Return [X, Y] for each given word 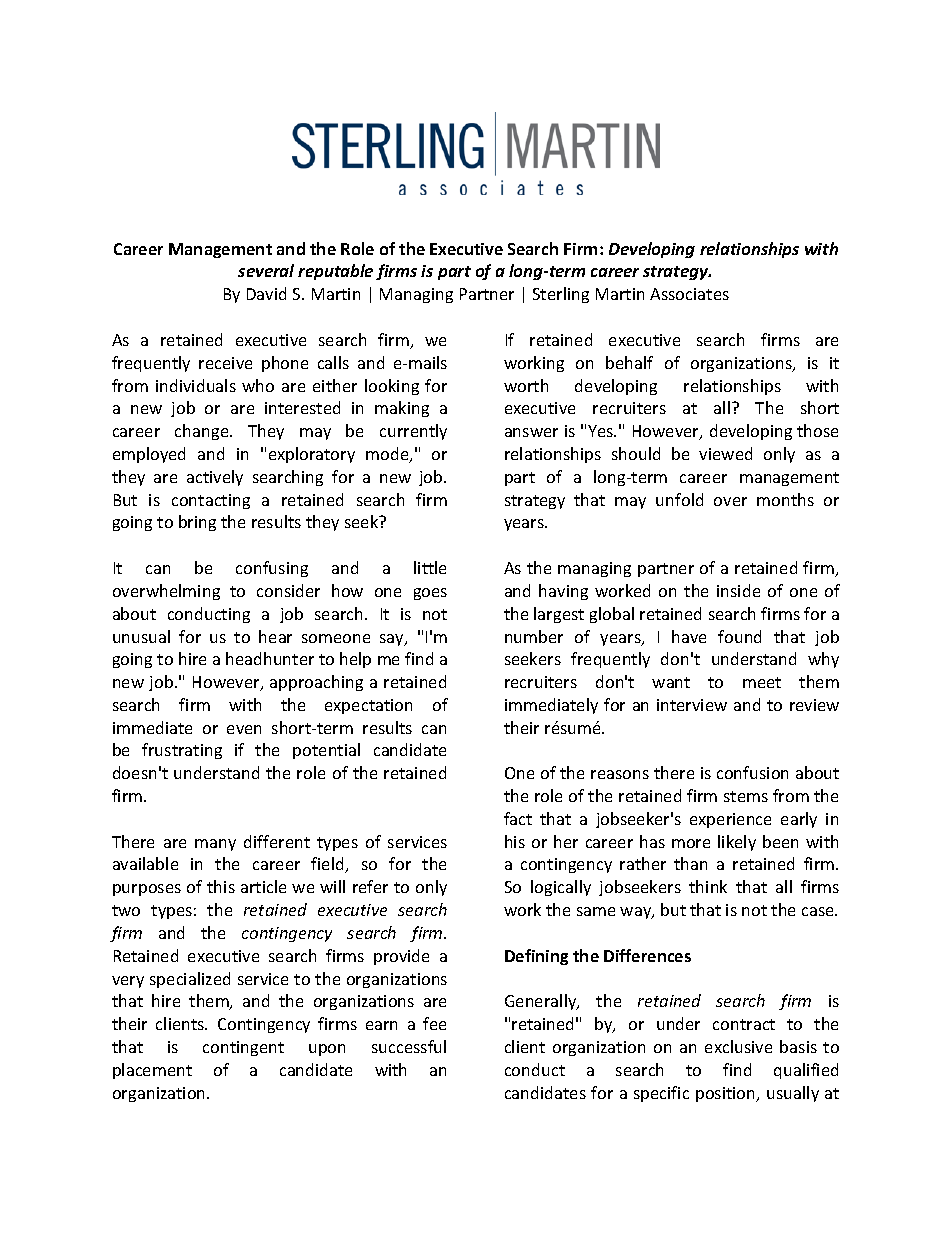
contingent [243, 1048]
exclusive [738, 1046]
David [266, 293]
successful [409, 1046]
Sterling [561, 295]
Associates [689, 294]
